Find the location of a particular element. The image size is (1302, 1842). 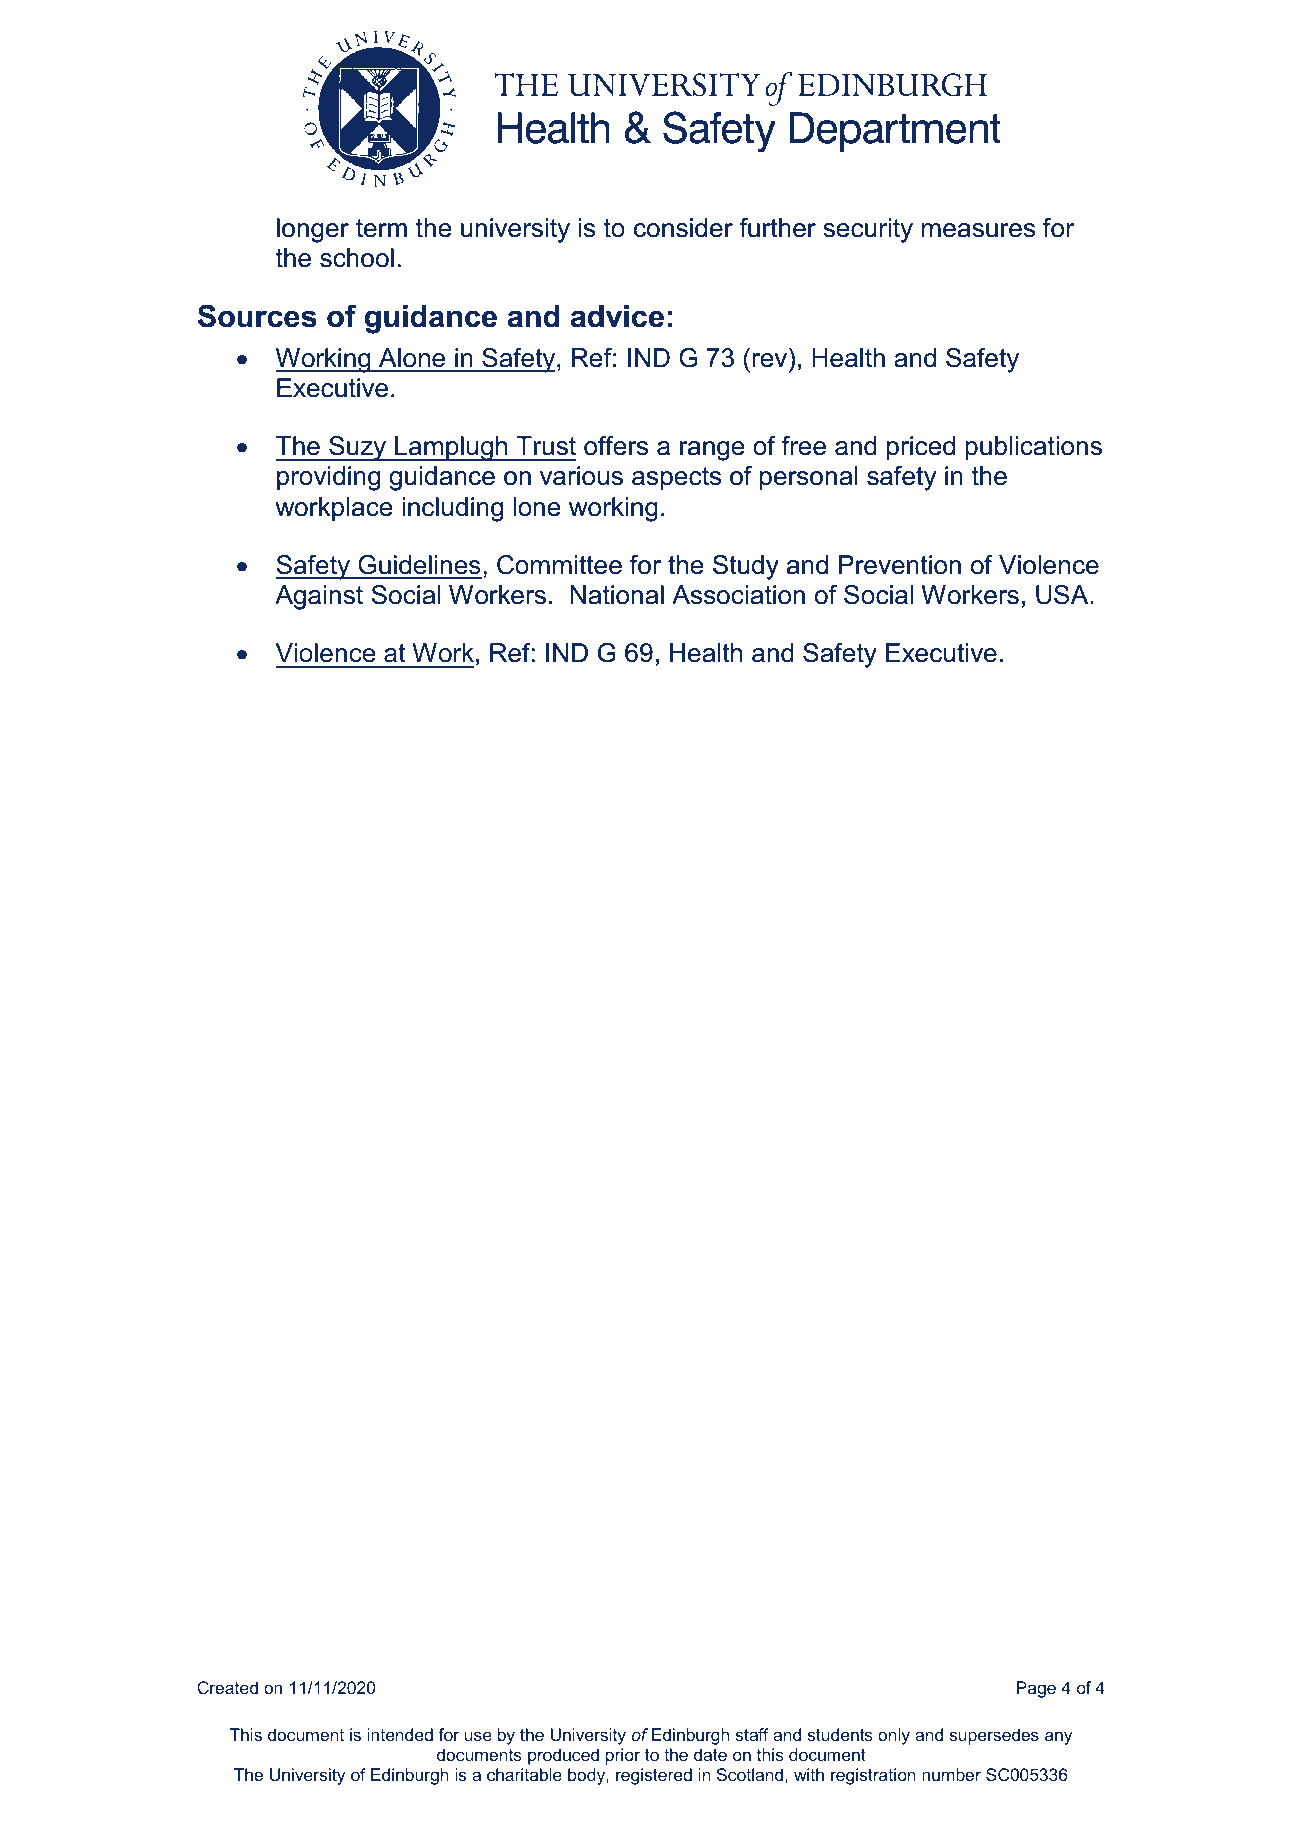

school is located at coordinates (357, 258).
